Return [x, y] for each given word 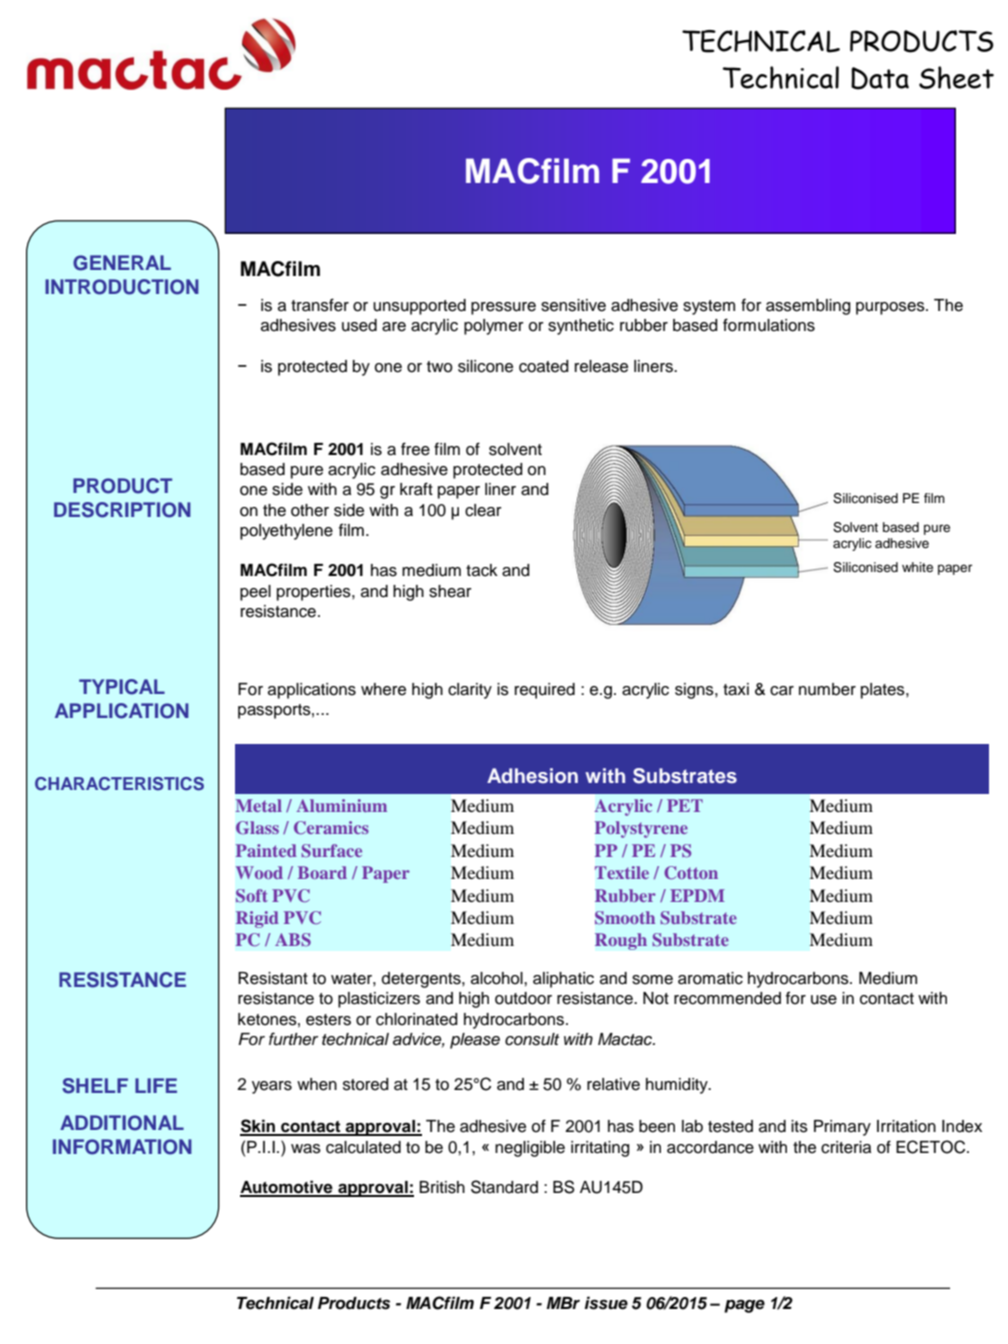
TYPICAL [122, 687]
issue [606, 1303]
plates [884, 691]
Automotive [287, 1188]
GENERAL [122, 263]
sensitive [573, 305]
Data [880, 78]
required [545, 691]
